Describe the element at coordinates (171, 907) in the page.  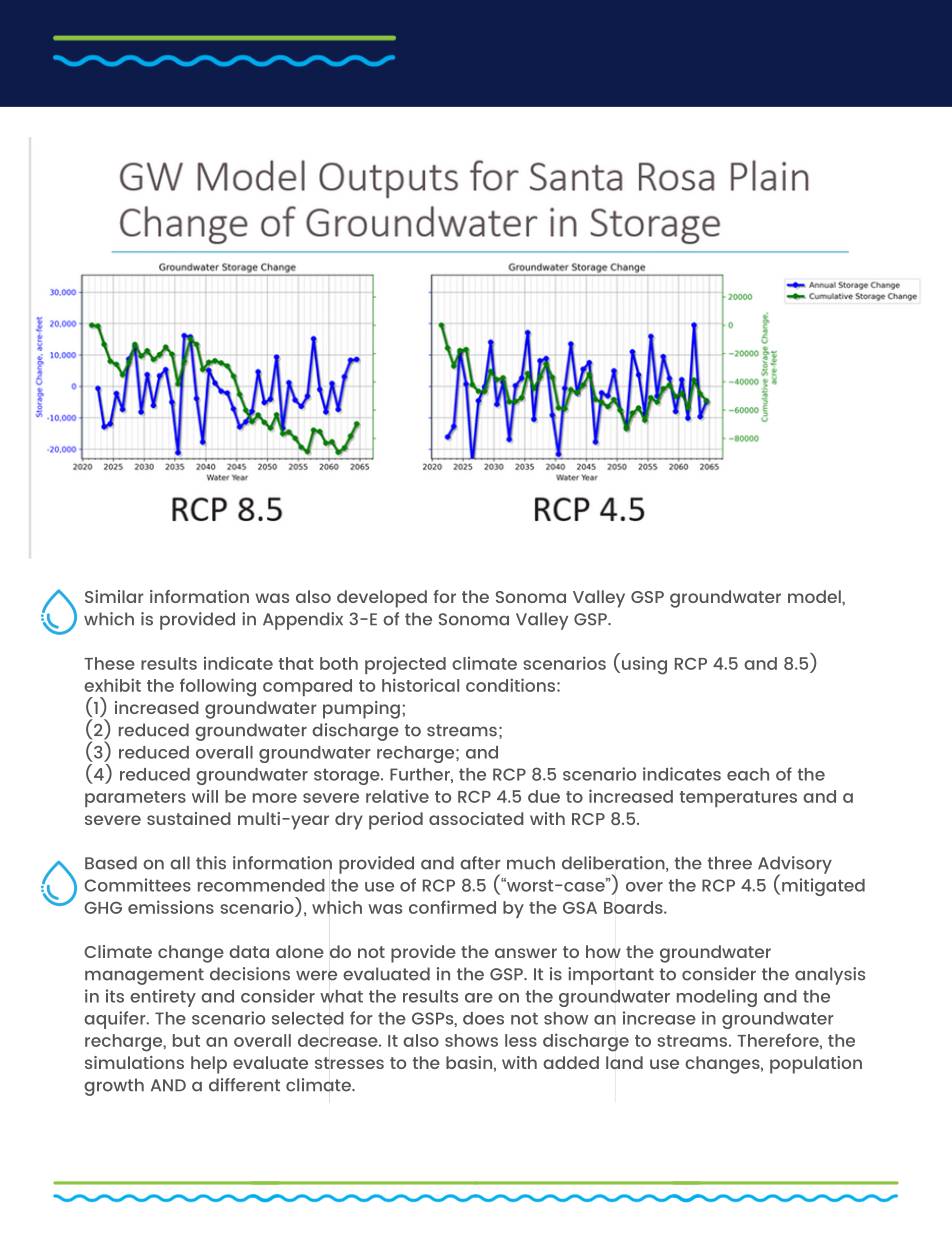
I see `emissions` at that location.
